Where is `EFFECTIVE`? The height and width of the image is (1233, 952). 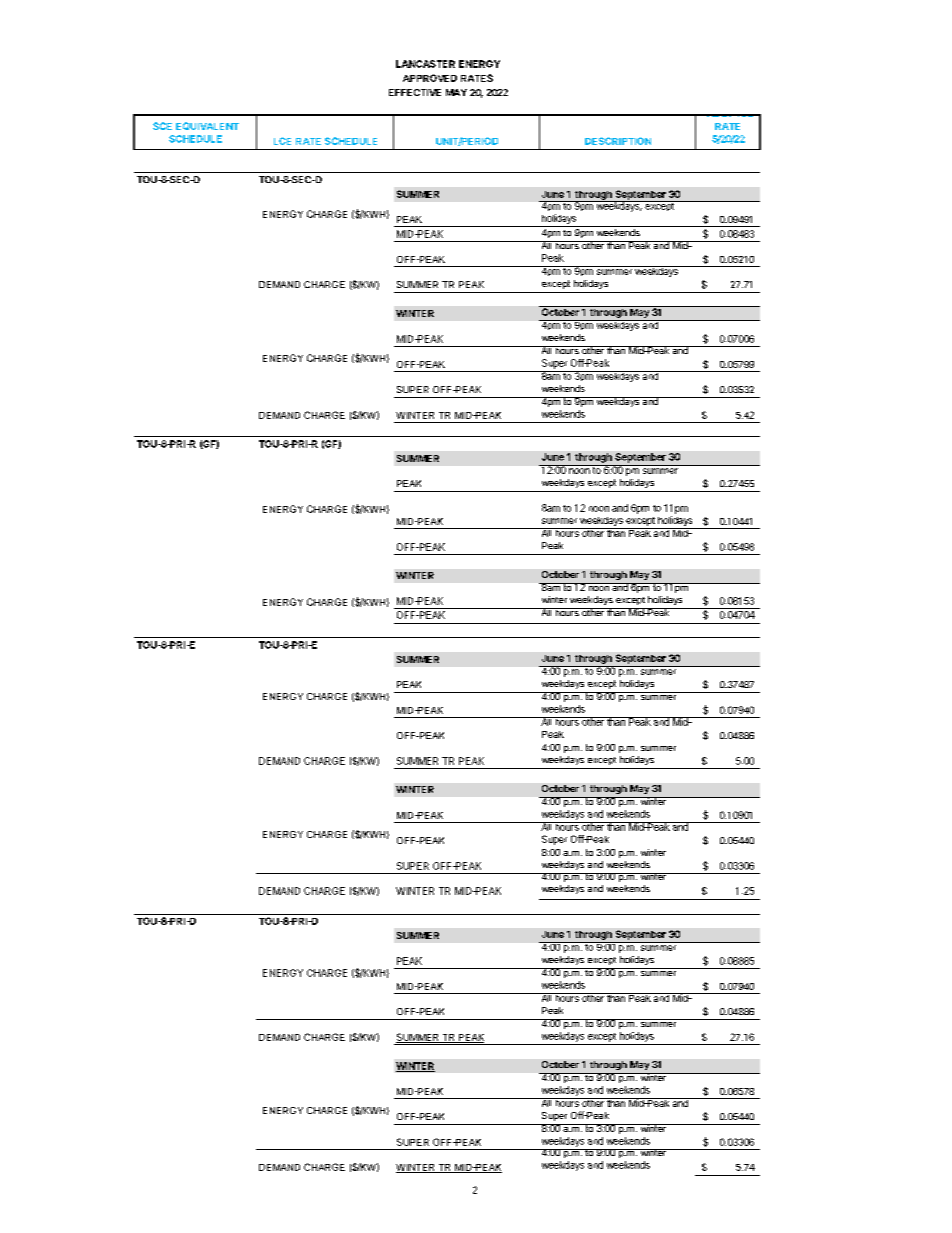
EFFECTIVE is located at coordinates (415, 92).
